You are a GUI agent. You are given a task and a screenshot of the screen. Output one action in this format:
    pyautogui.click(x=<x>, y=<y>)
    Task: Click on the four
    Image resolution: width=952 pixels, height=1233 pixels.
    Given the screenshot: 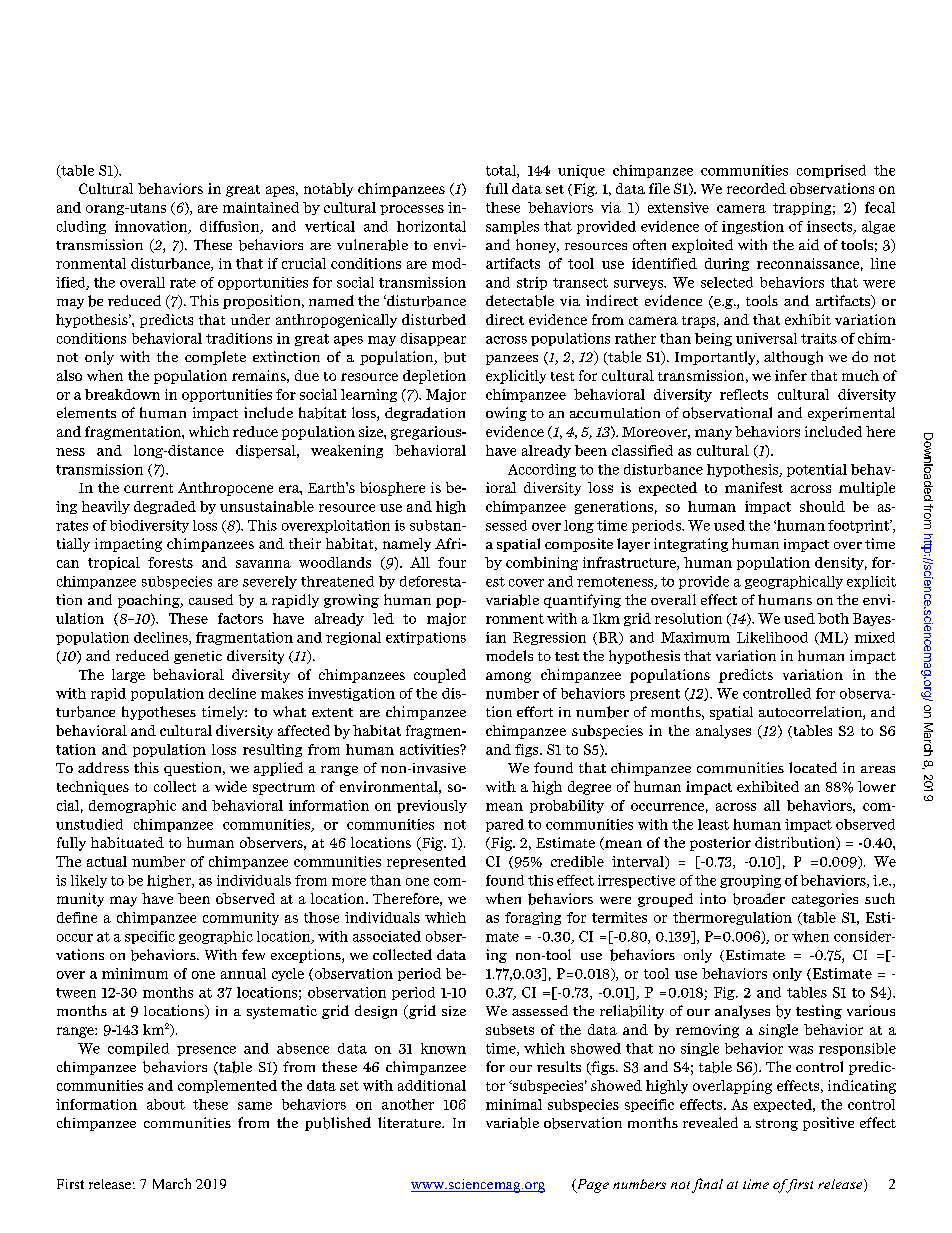 What is the action you would take?
    pyautogui.click(x=452, y=562)
